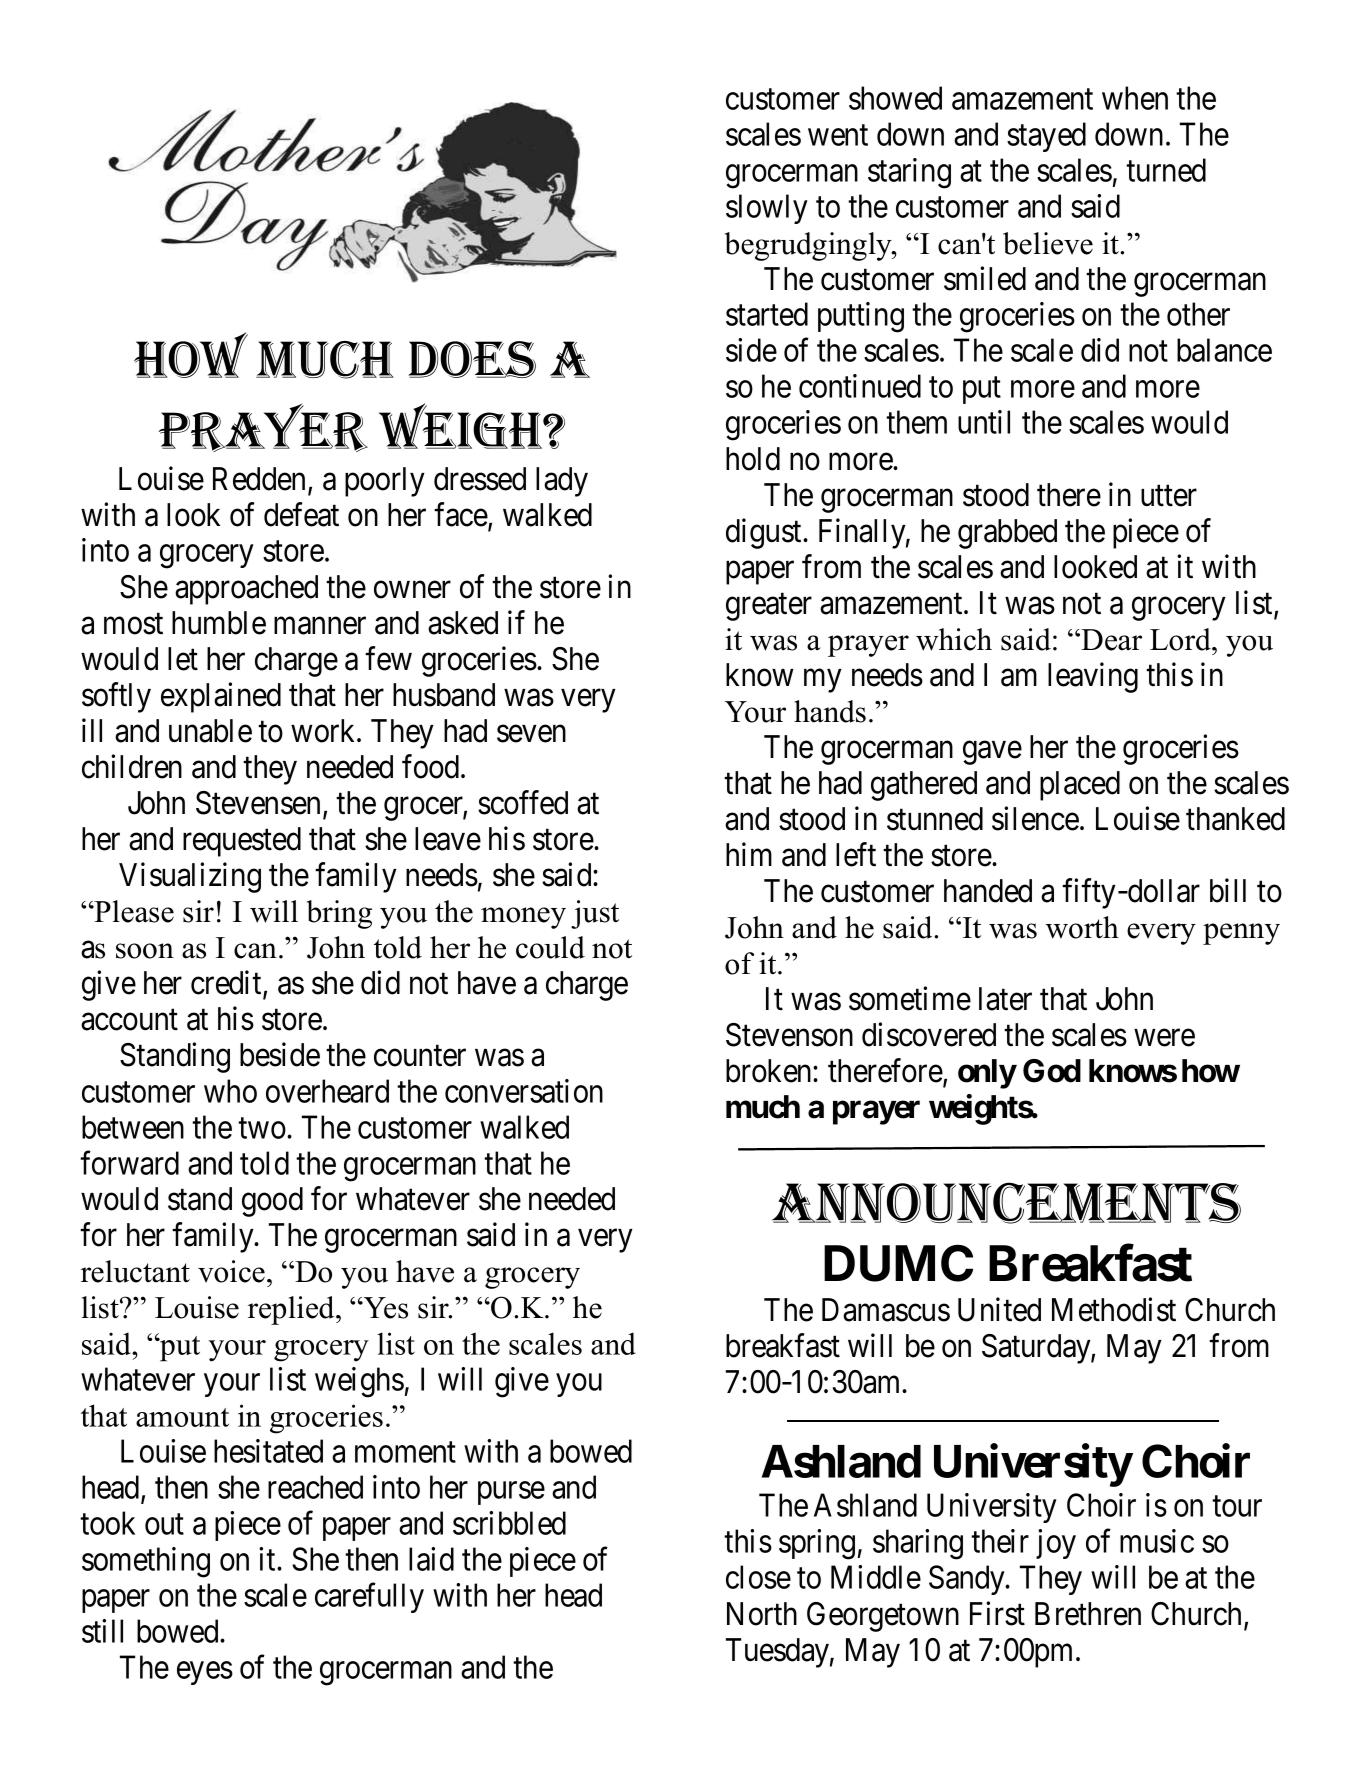 The image size is (1369, 1772). Describe the element at coordinates (595, 914) in the screenshot. I see `just` at that location.
